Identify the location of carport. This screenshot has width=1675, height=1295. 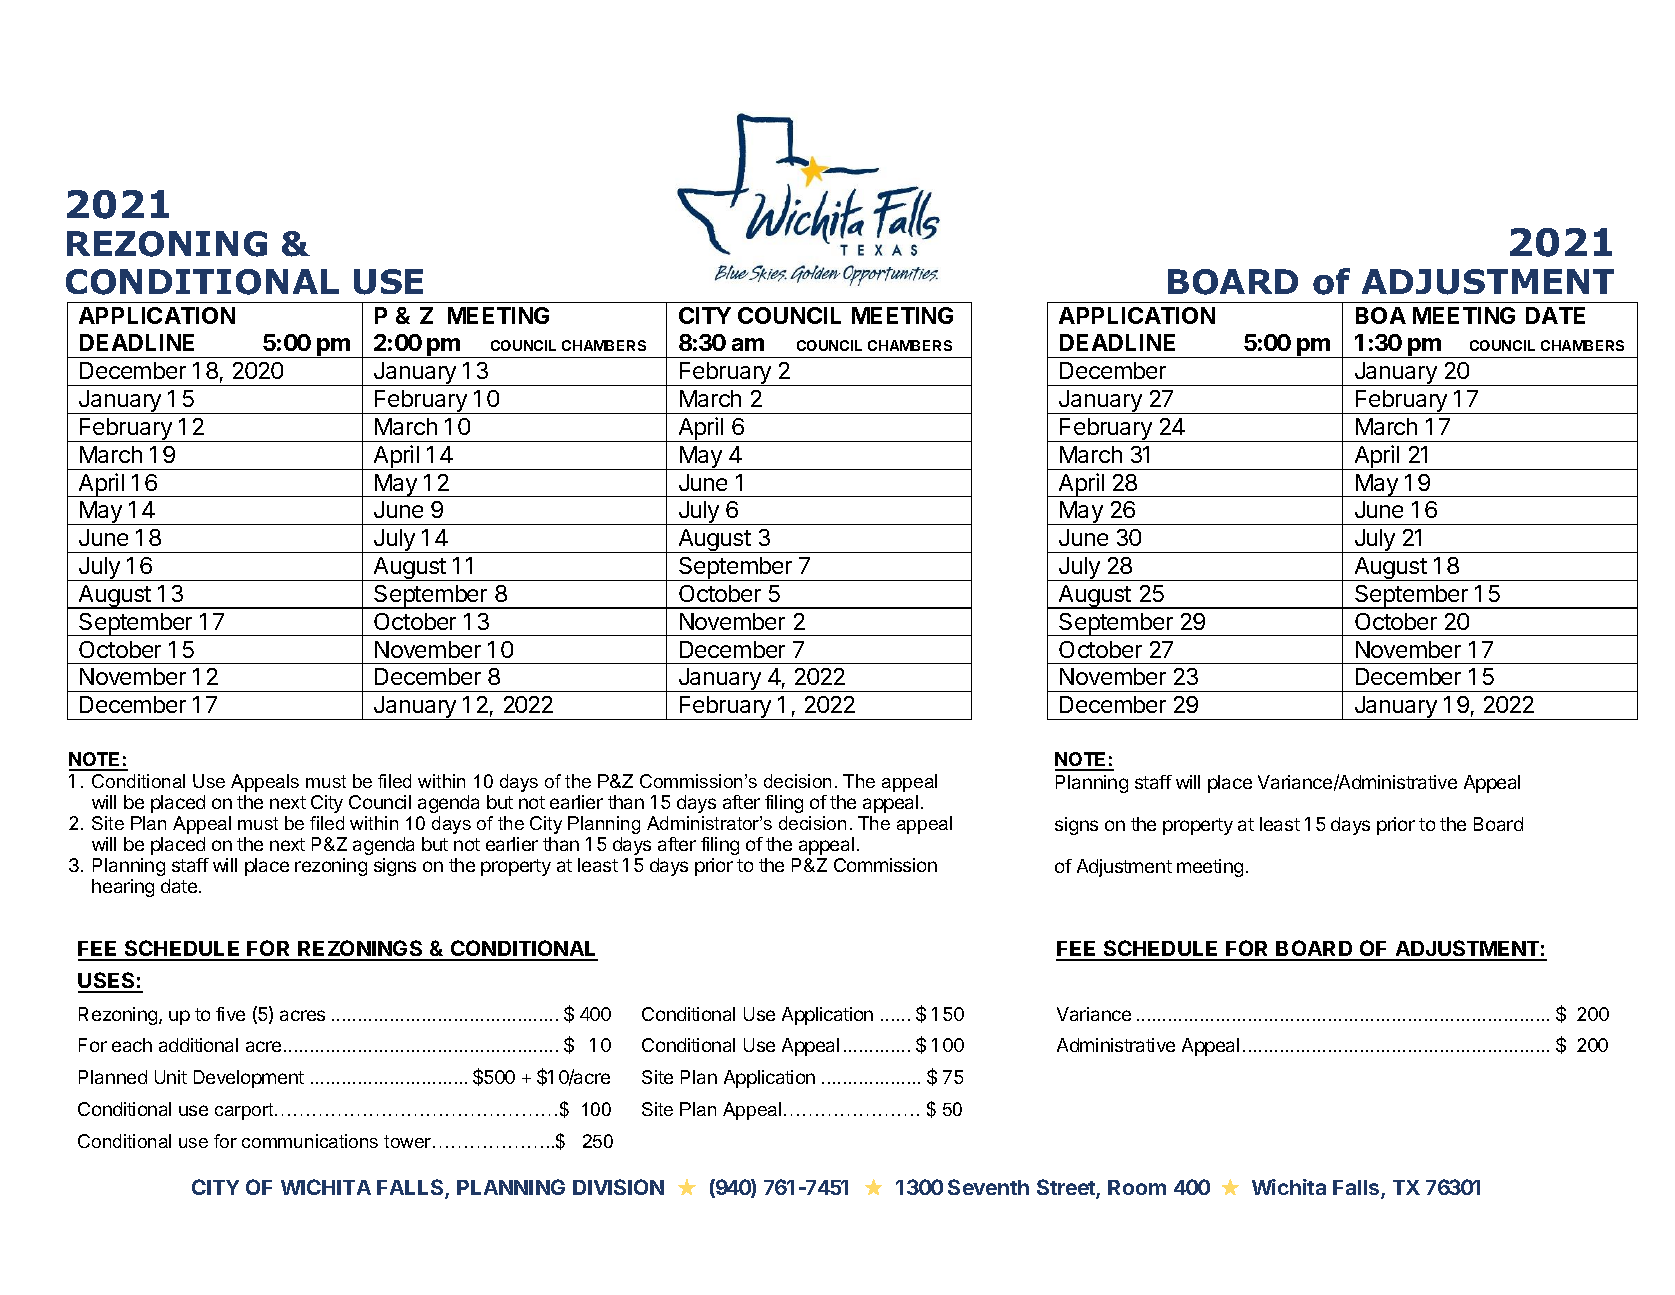
(245, 1111).
